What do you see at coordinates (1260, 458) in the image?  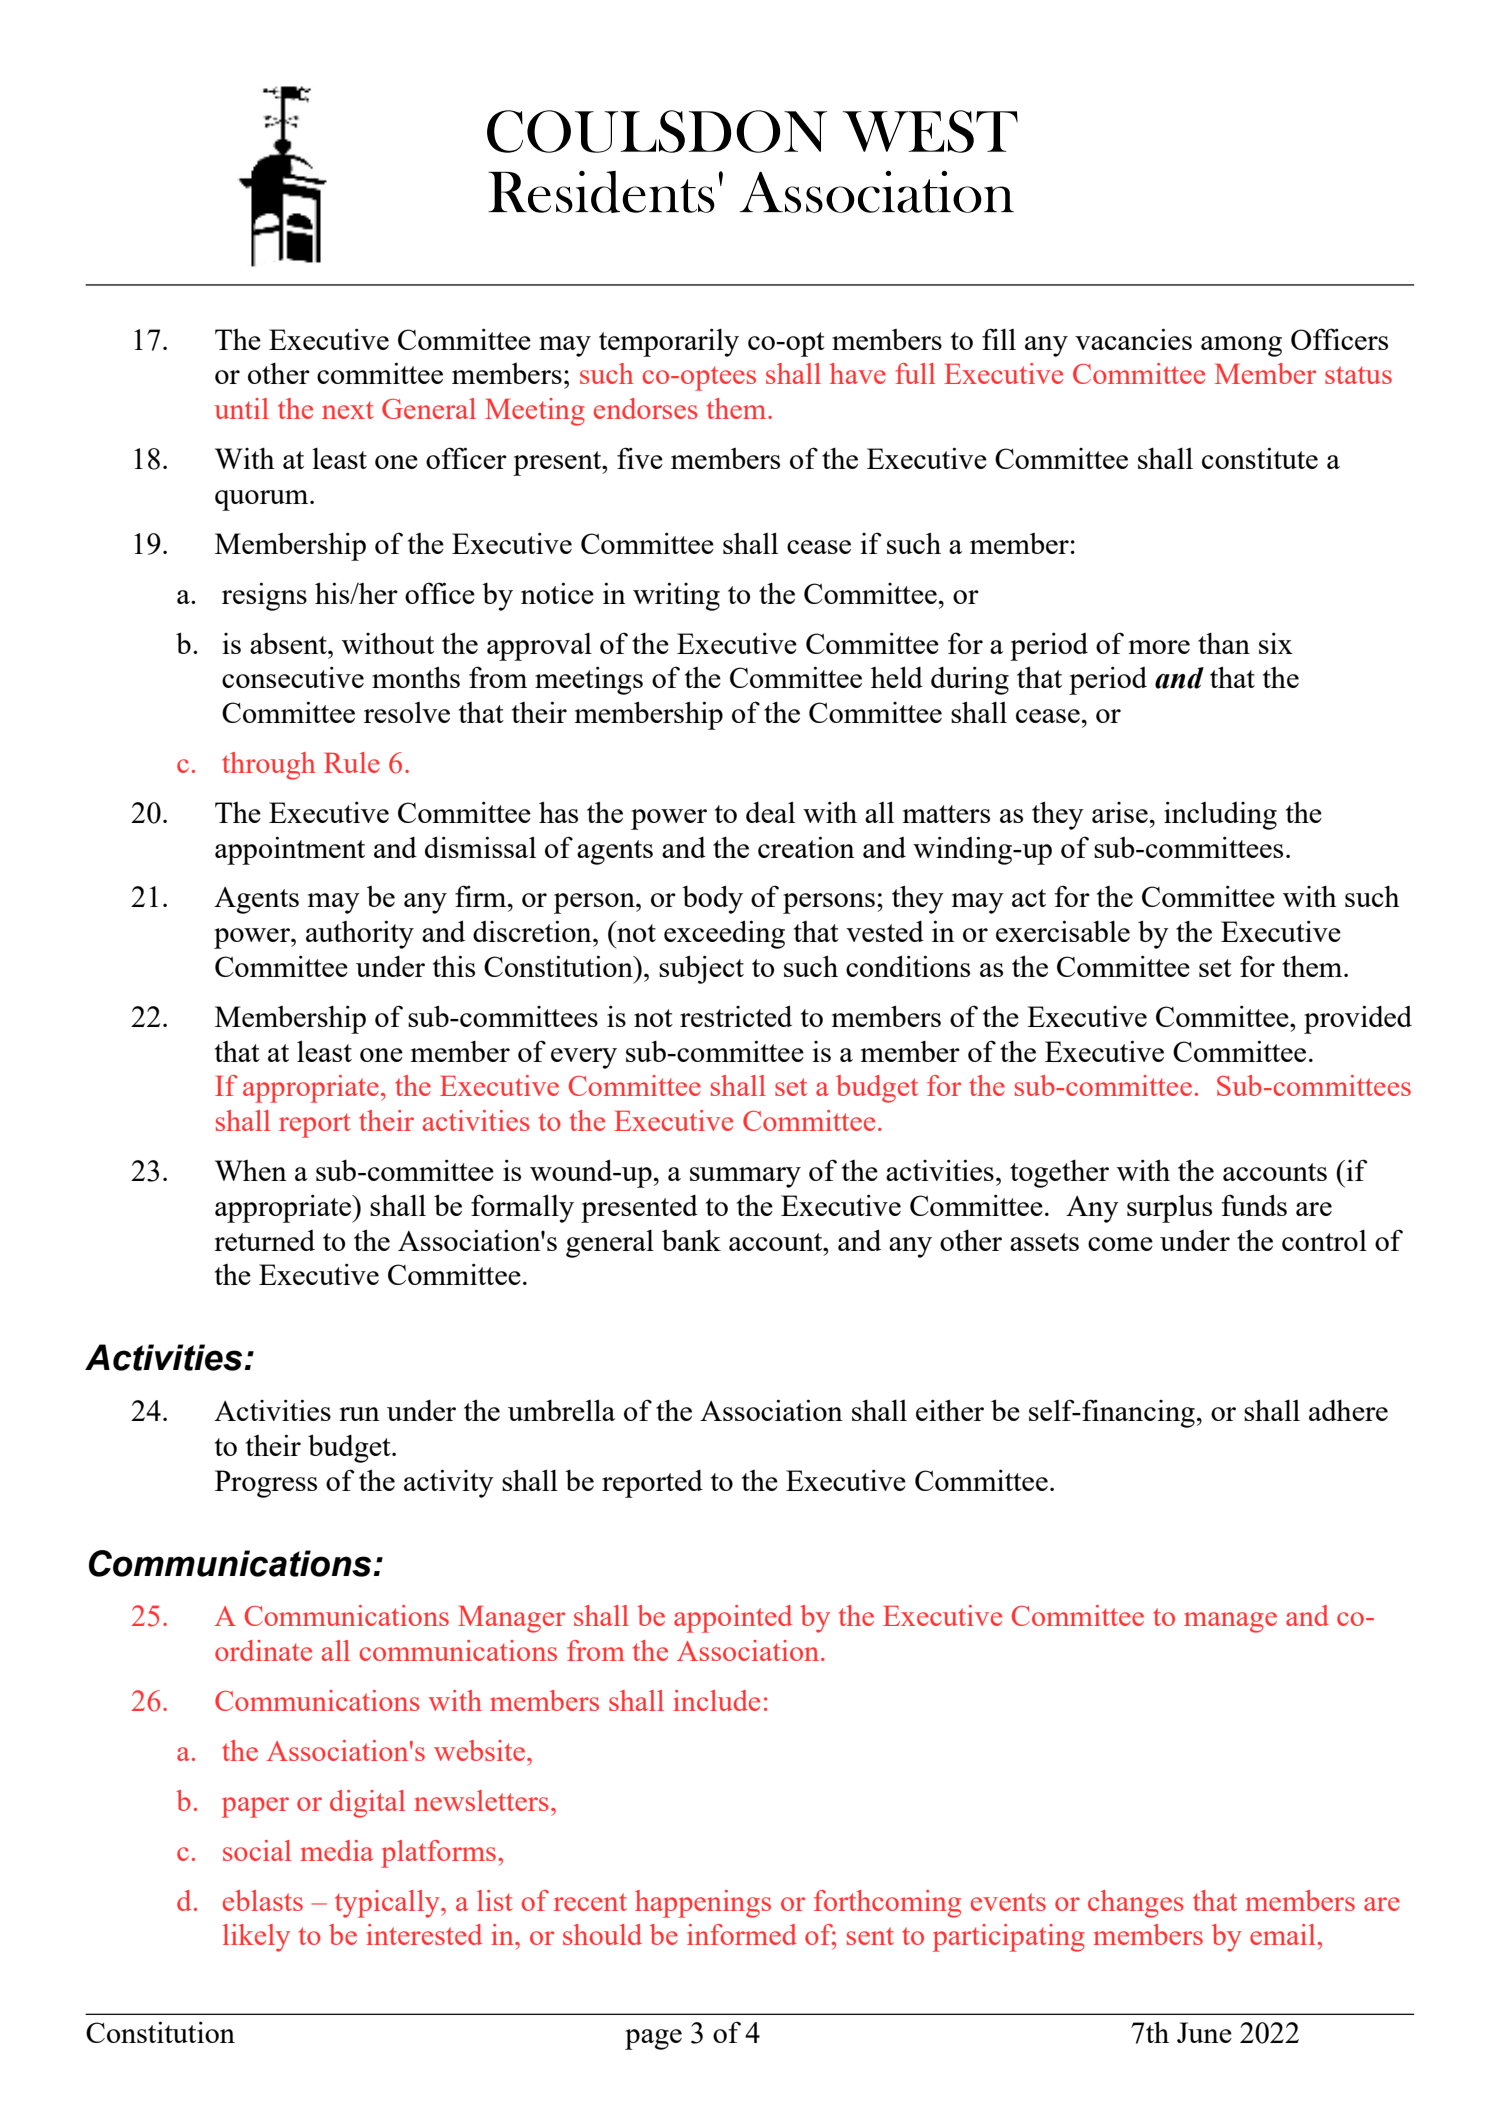 I see `constitute` at bounding box center [1260, 458].
